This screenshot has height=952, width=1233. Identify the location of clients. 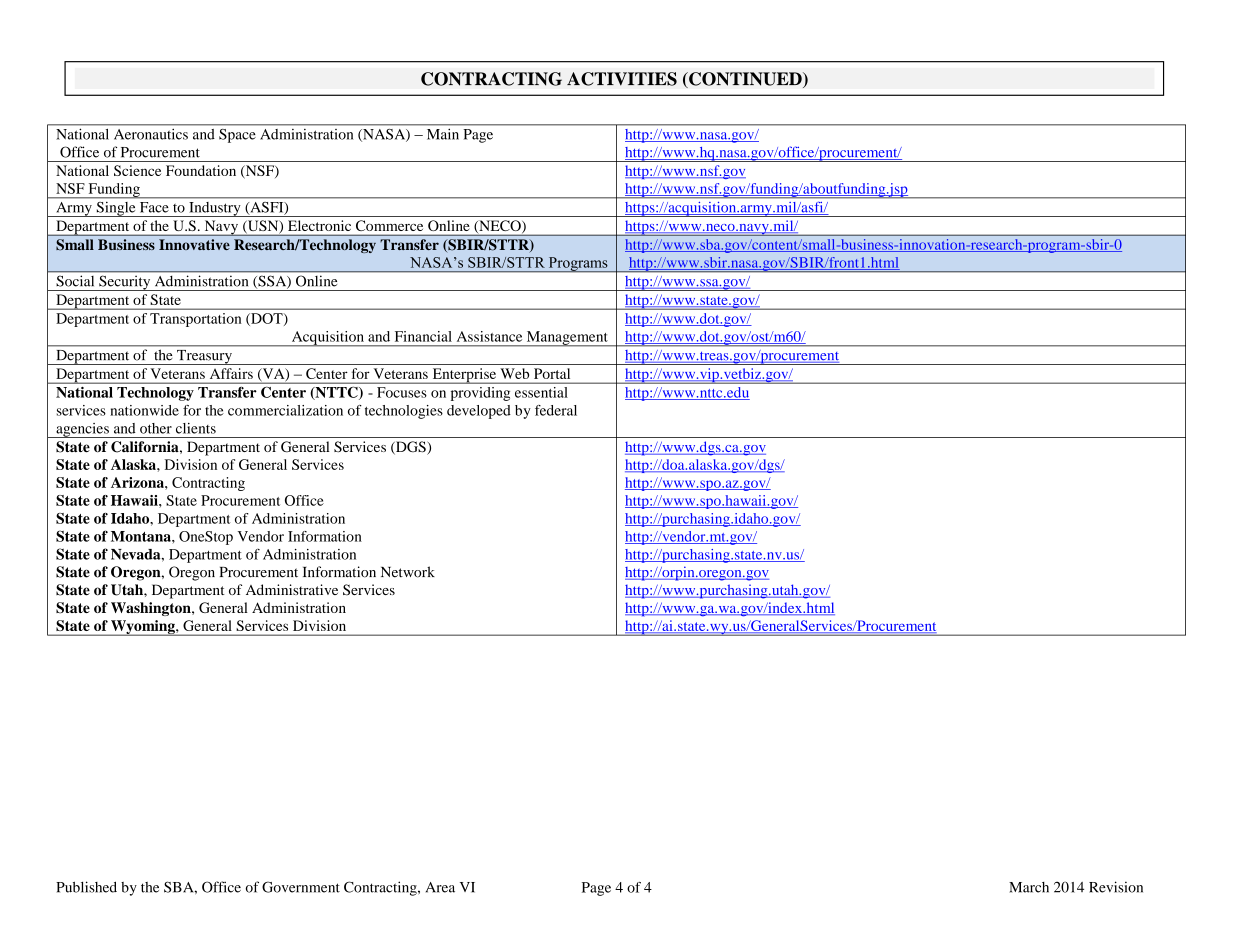
(196, 428).
